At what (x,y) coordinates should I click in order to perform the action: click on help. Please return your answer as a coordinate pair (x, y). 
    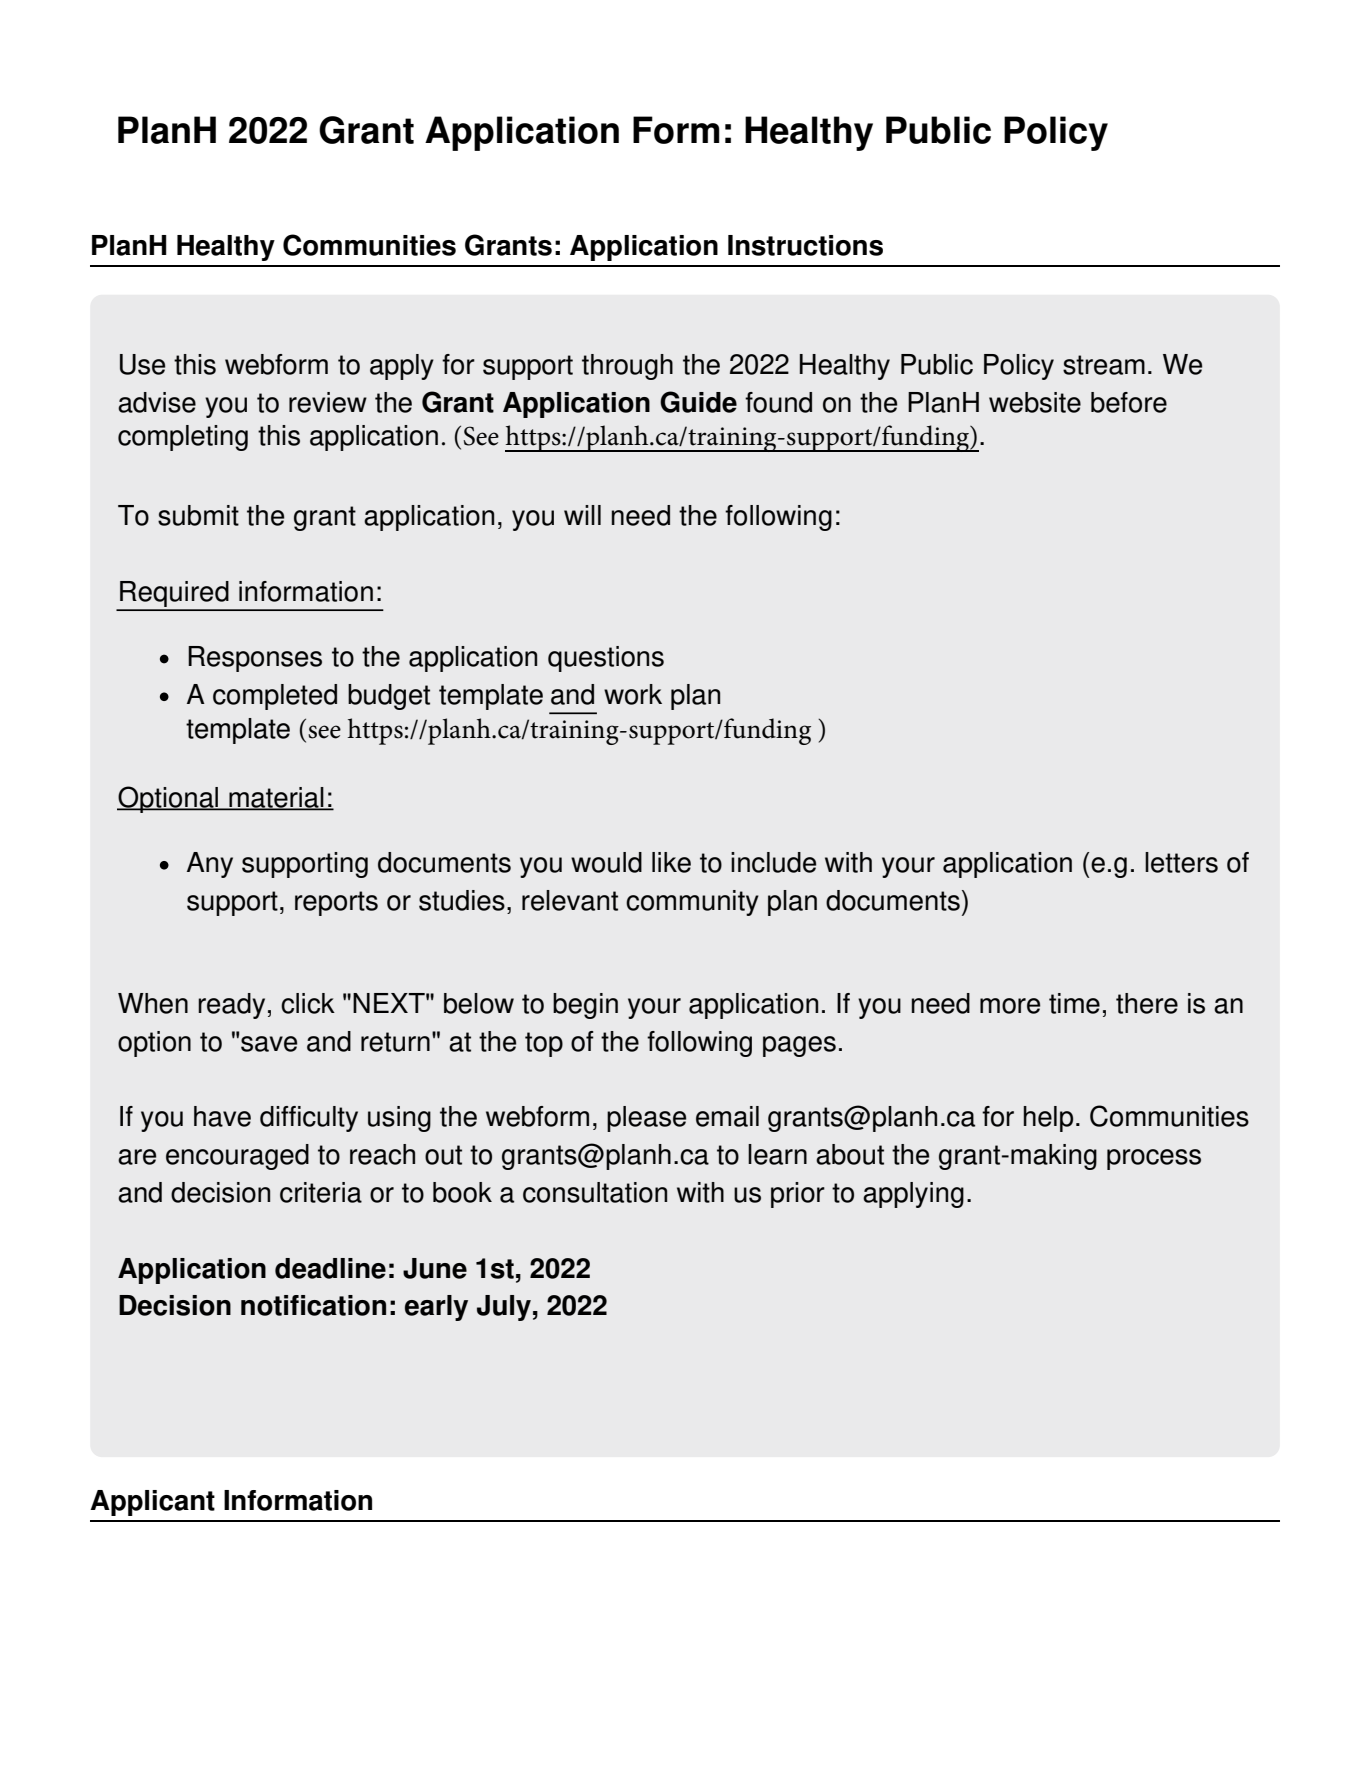
    Looking at the image, I should click on (1048, 1119).
